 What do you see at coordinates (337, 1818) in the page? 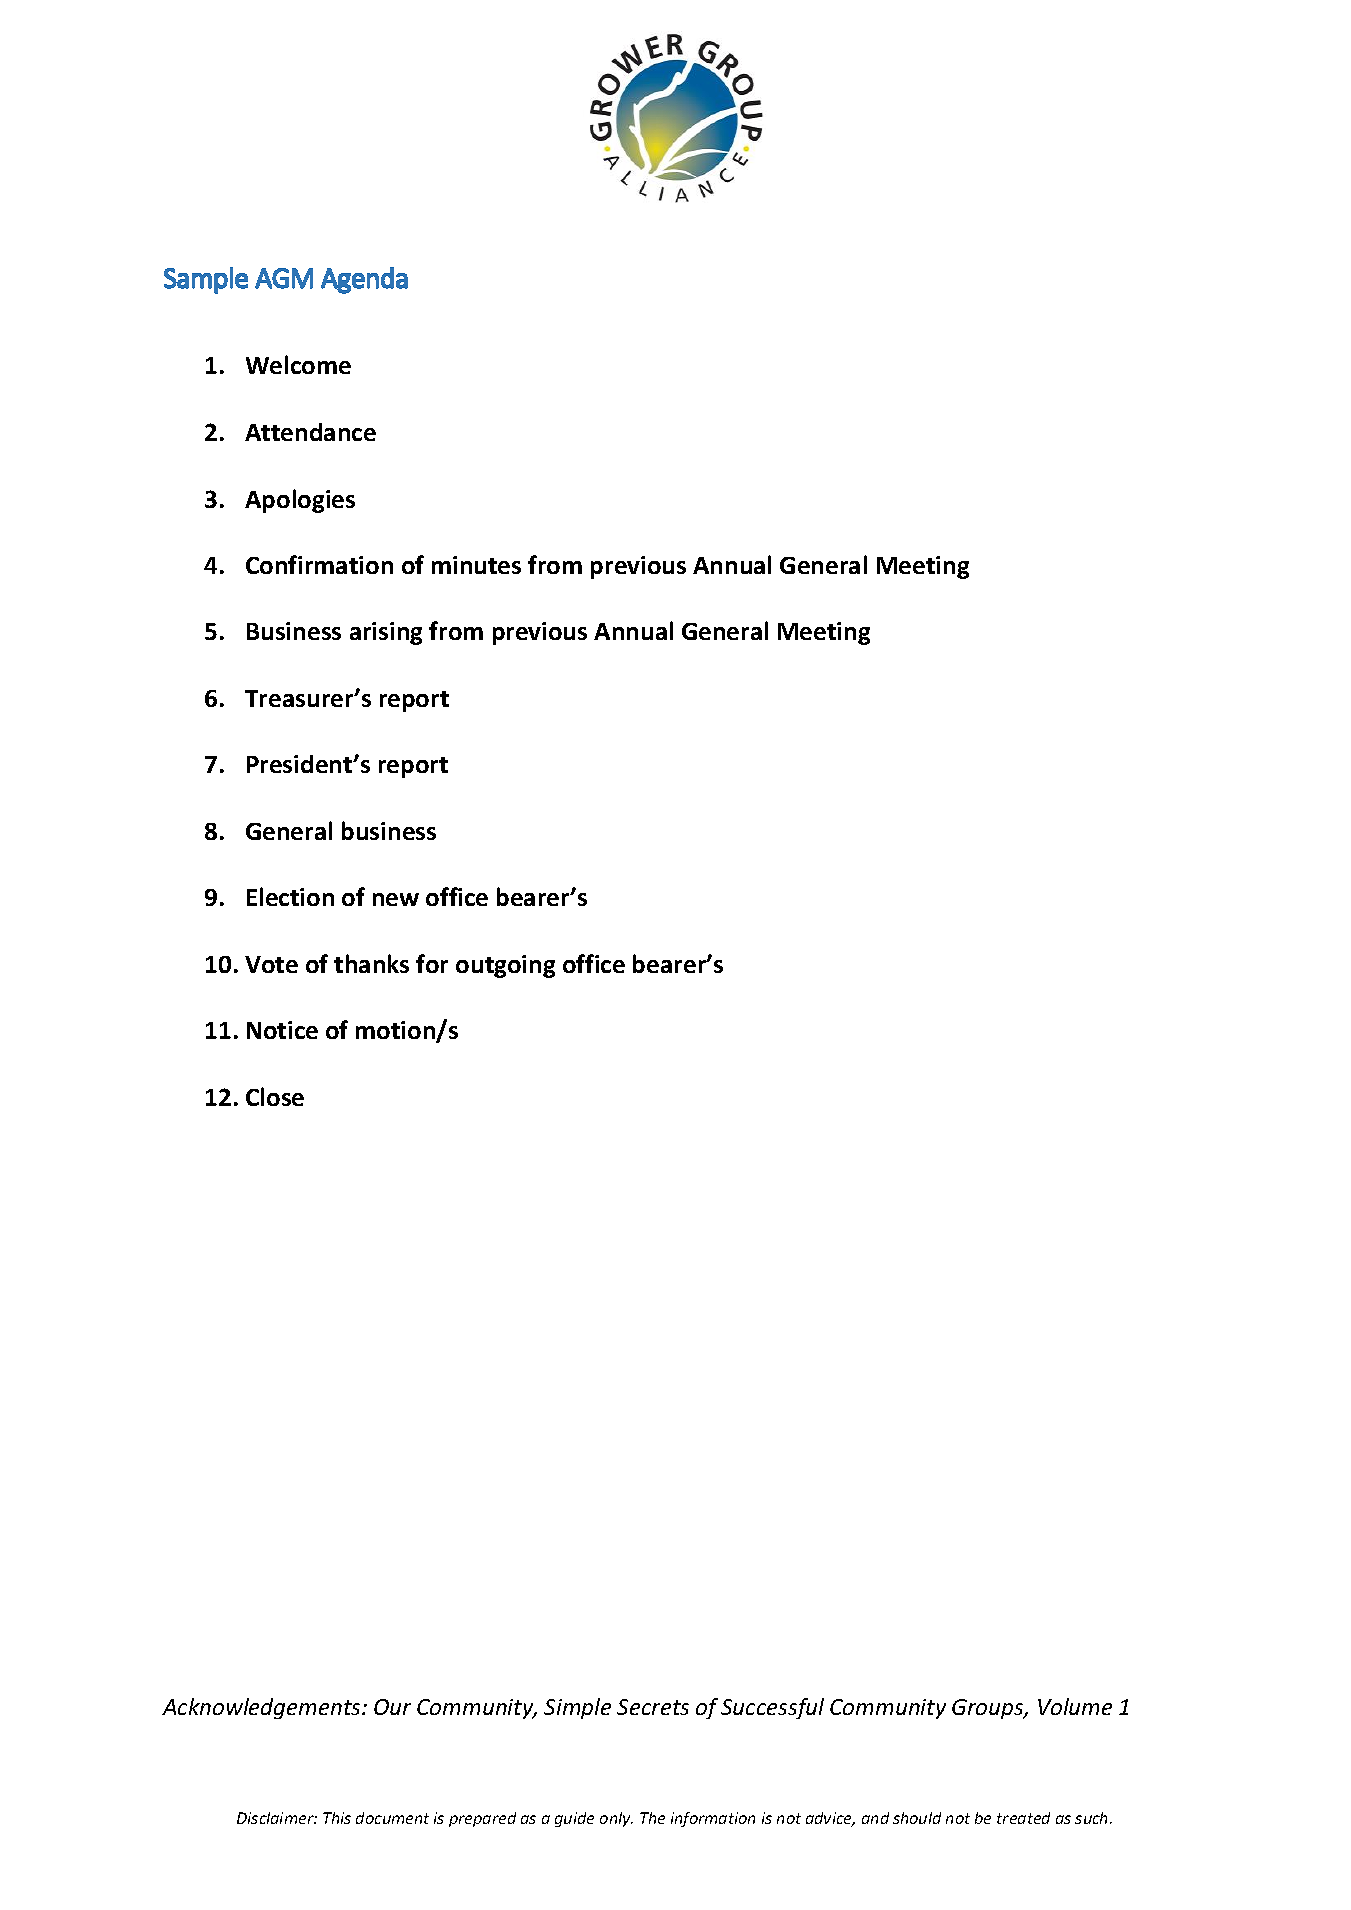
I see `This` at bounding box center [337, 1818].
